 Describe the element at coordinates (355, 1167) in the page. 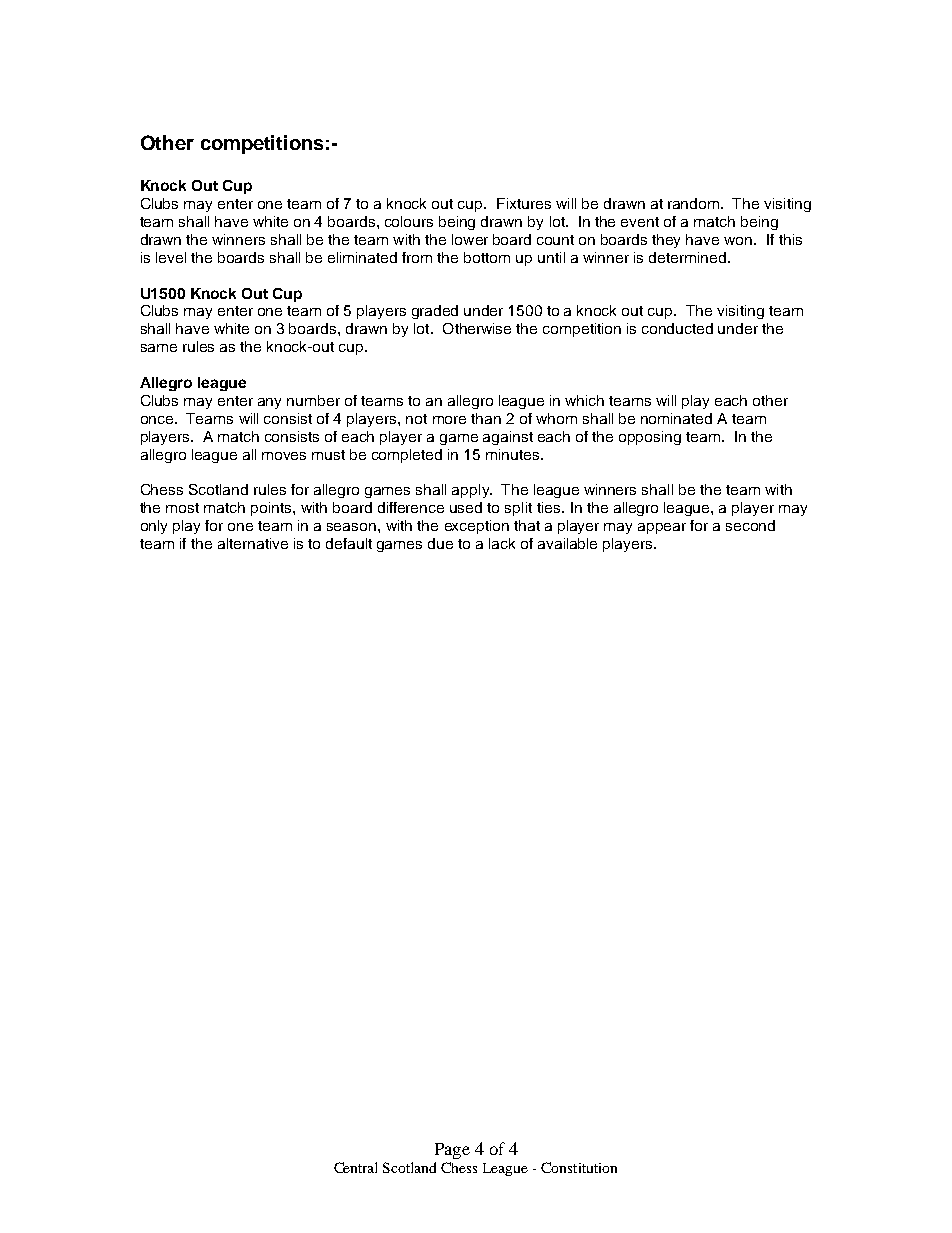

I see `Central` at that location.
